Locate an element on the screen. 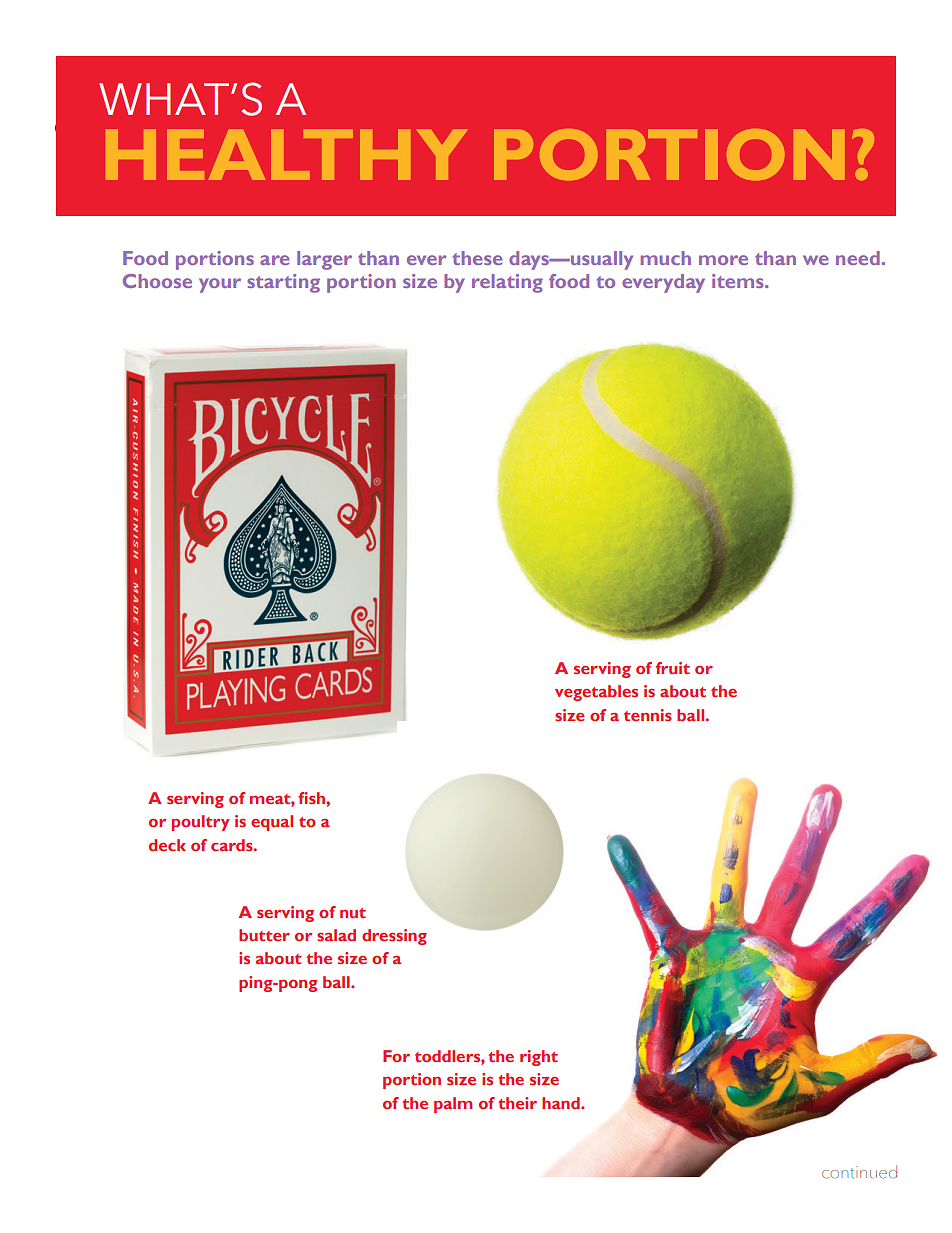 This screenshot has width=952, height=1233. more is located at coordinates (723, 260).
